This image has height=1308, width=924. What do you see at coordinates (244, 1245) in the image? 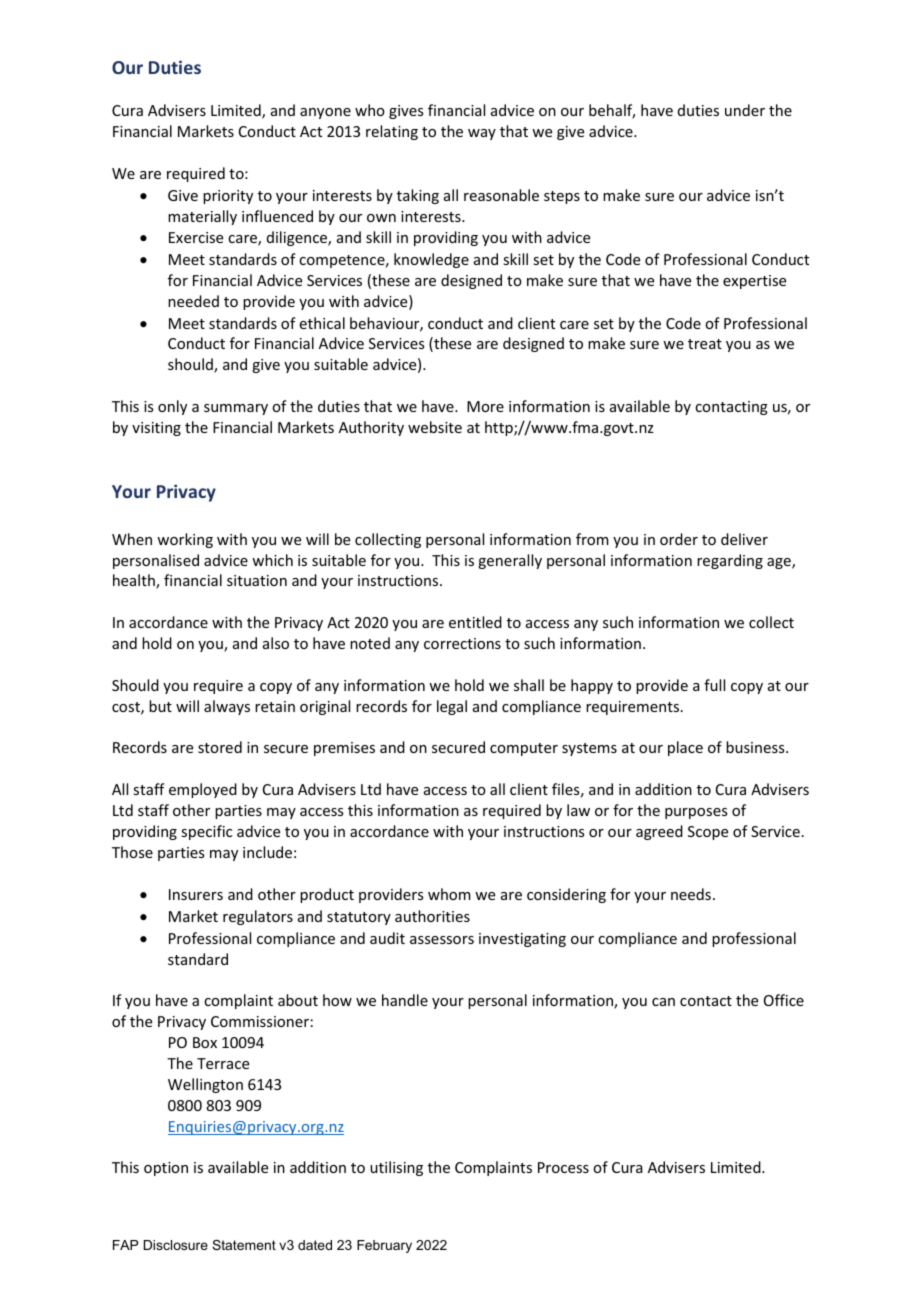
I see `Statement` at bounding box center [244, 1245].
